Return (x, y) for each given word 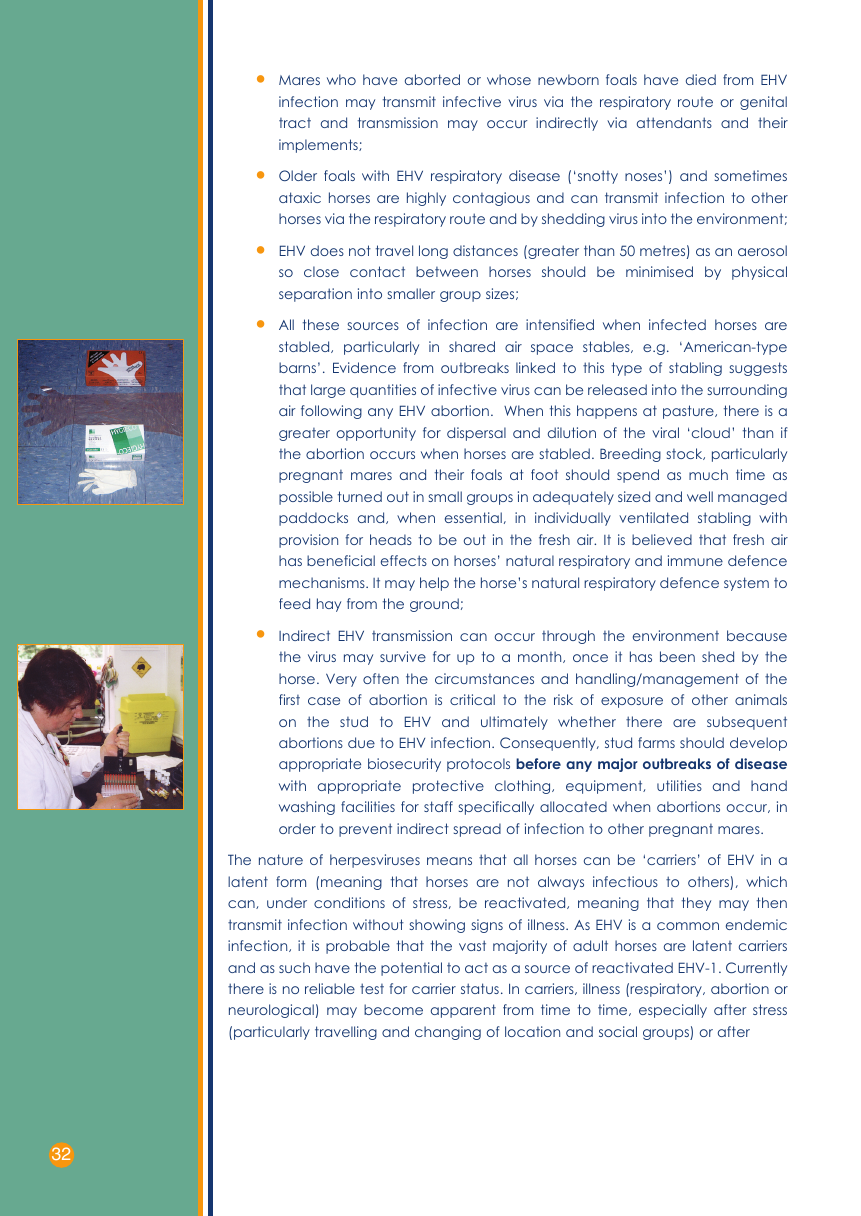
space (552, 349)
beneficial (341, 560)
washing (307, 808)
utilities (679, 785)
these (321, 324)
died (701, 79)
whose (509, 79)
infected (677, 324)
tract (295, 123)
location (532, 1031)
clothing (524, 787)
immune (695, 560)
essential (473, 517)
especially (673, 1011)
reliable (330, 988)
